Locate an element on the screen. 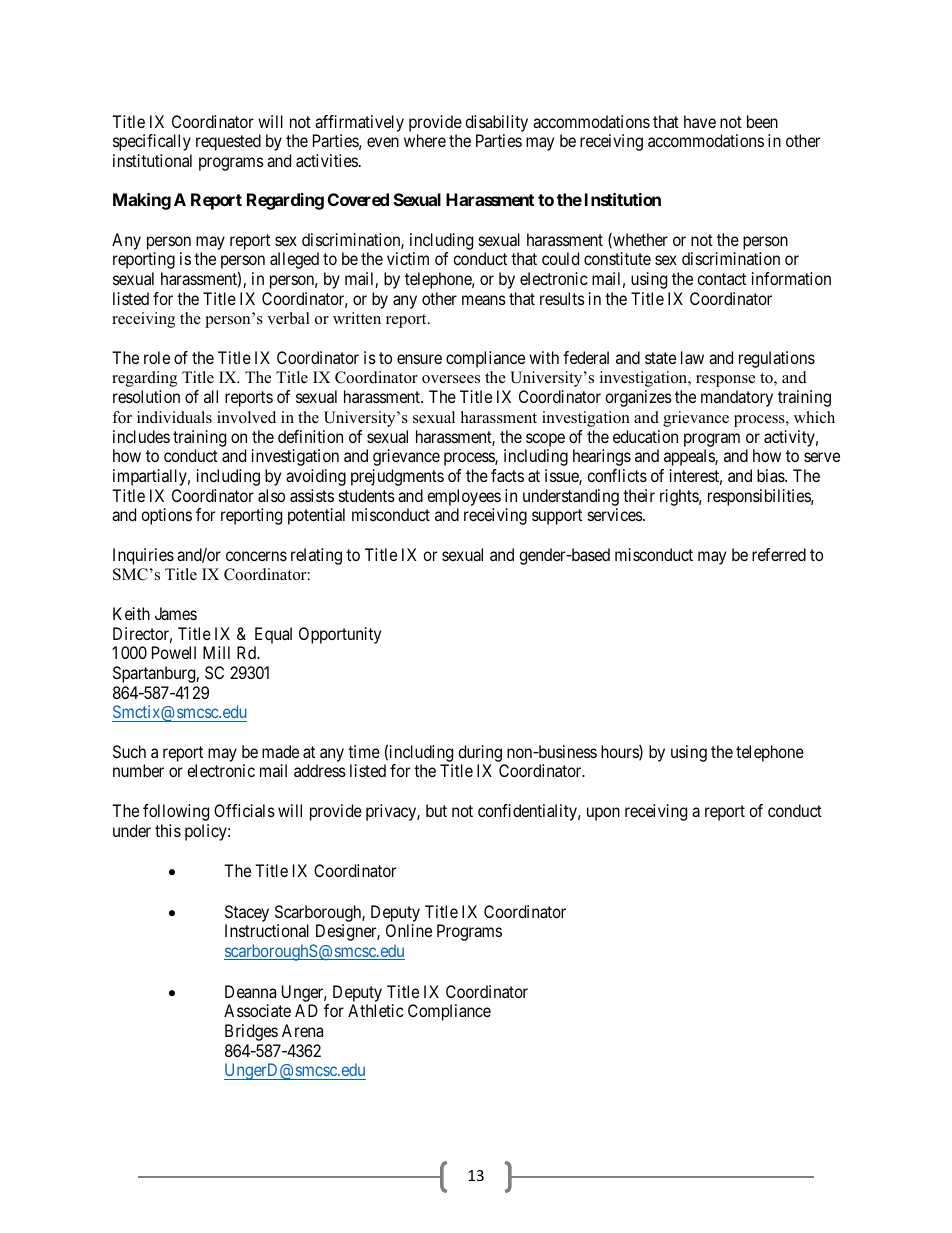 The image size is (952, 1233). referred is located at coordinates (779, 554).
